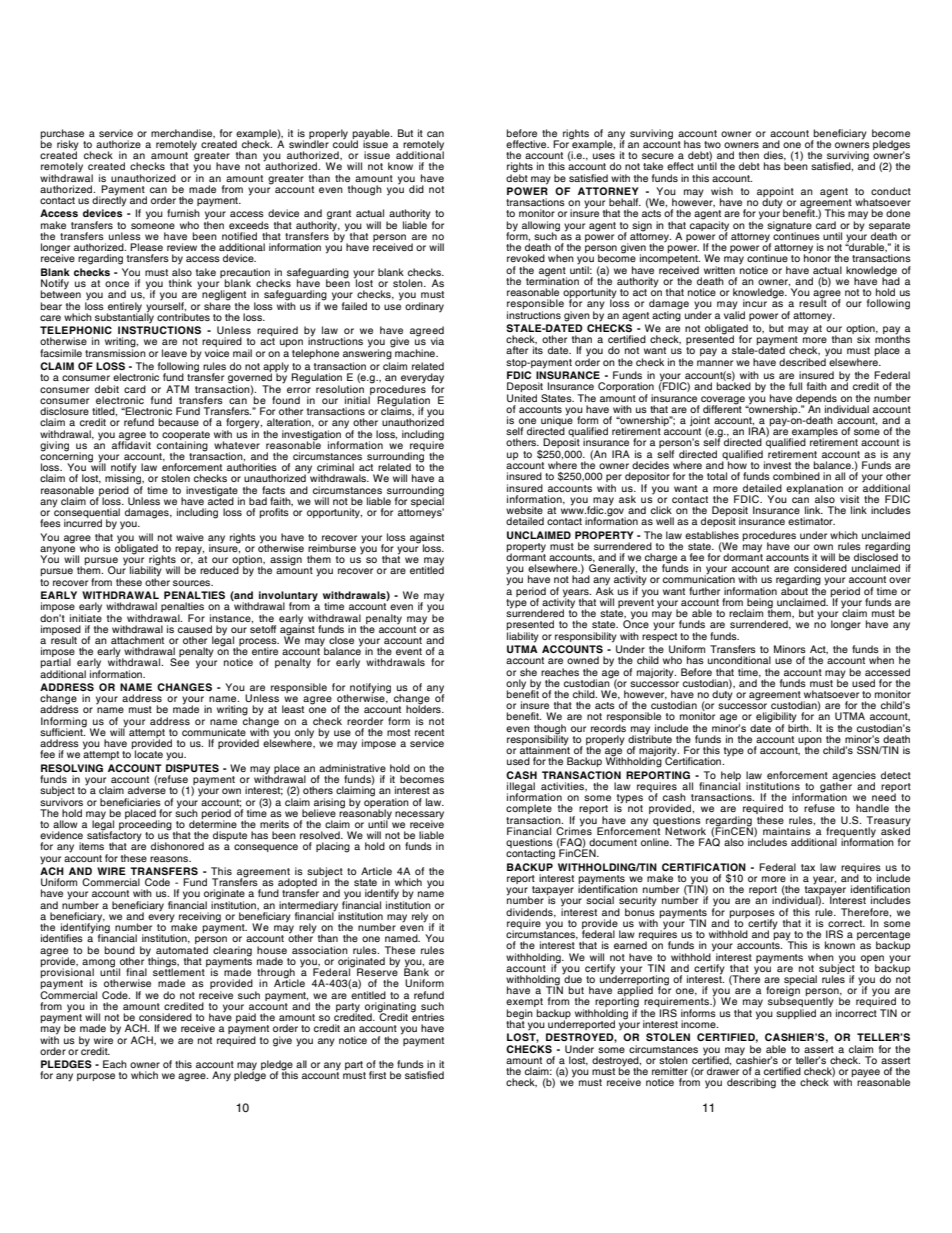 This screenshot has width=952, height=1233. What do you see at coordinates (522, 398) in the screenshot?
I see `United` at bounding box center [522, 398].
